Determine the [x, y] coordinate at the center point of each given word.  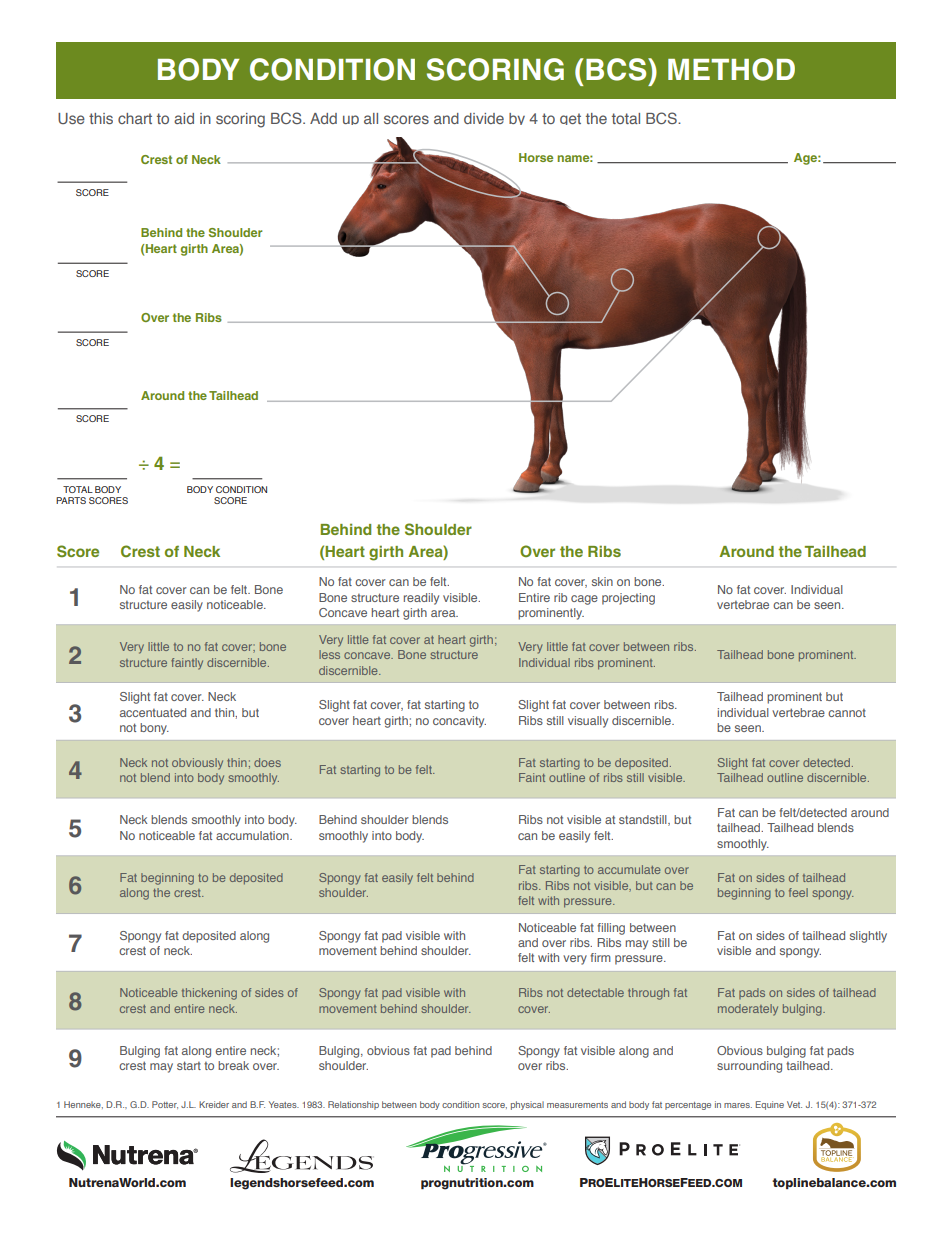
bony [154, 729]
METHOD [731, 69]
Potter [165, 1105]
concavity [459, 722]
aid [184, 118]
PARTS [71, 500]
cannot [847, 713]
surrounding [749, 1067]
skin [602, 581]
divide [484, 118]
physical [527, 1105]
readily [421, 599]
